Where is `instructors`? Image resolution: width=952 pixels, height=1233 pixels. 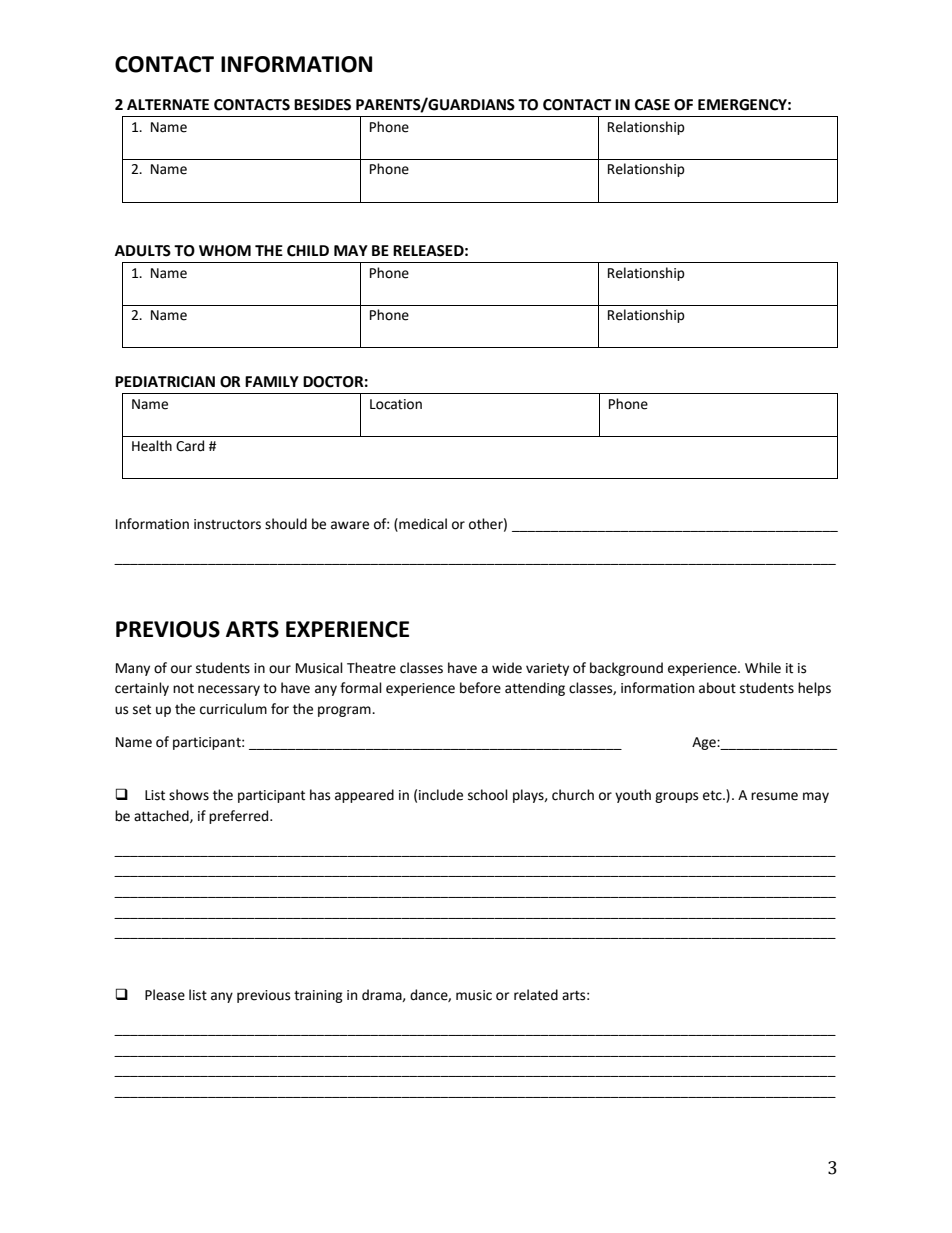 instructors is located at coordinates (227, 524).
